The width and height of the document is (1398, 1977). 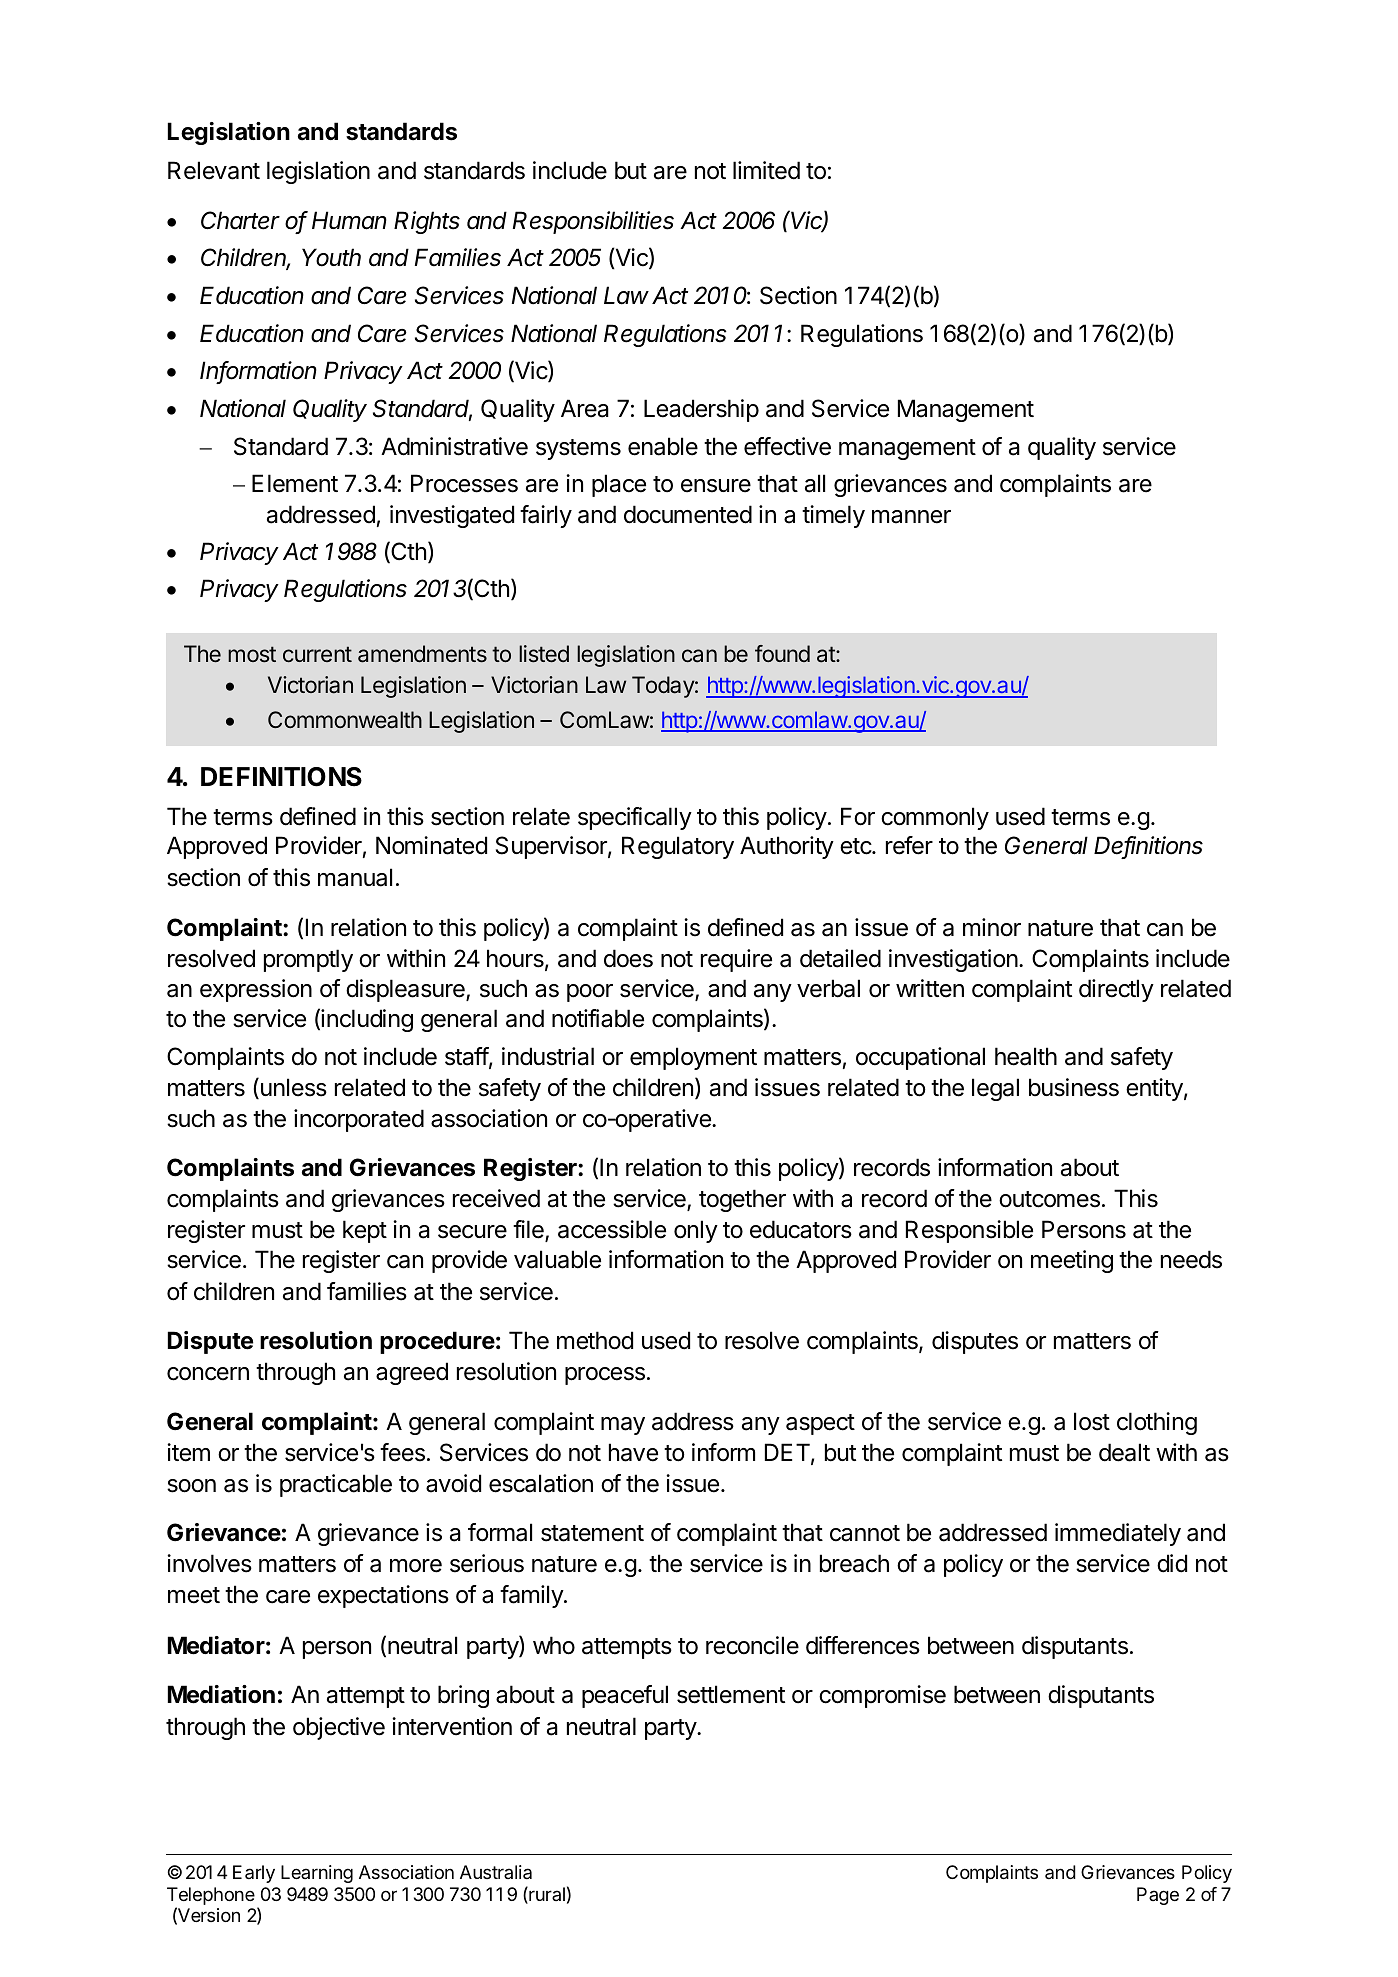 I want to click on method, so click(x=595, y=1340).
